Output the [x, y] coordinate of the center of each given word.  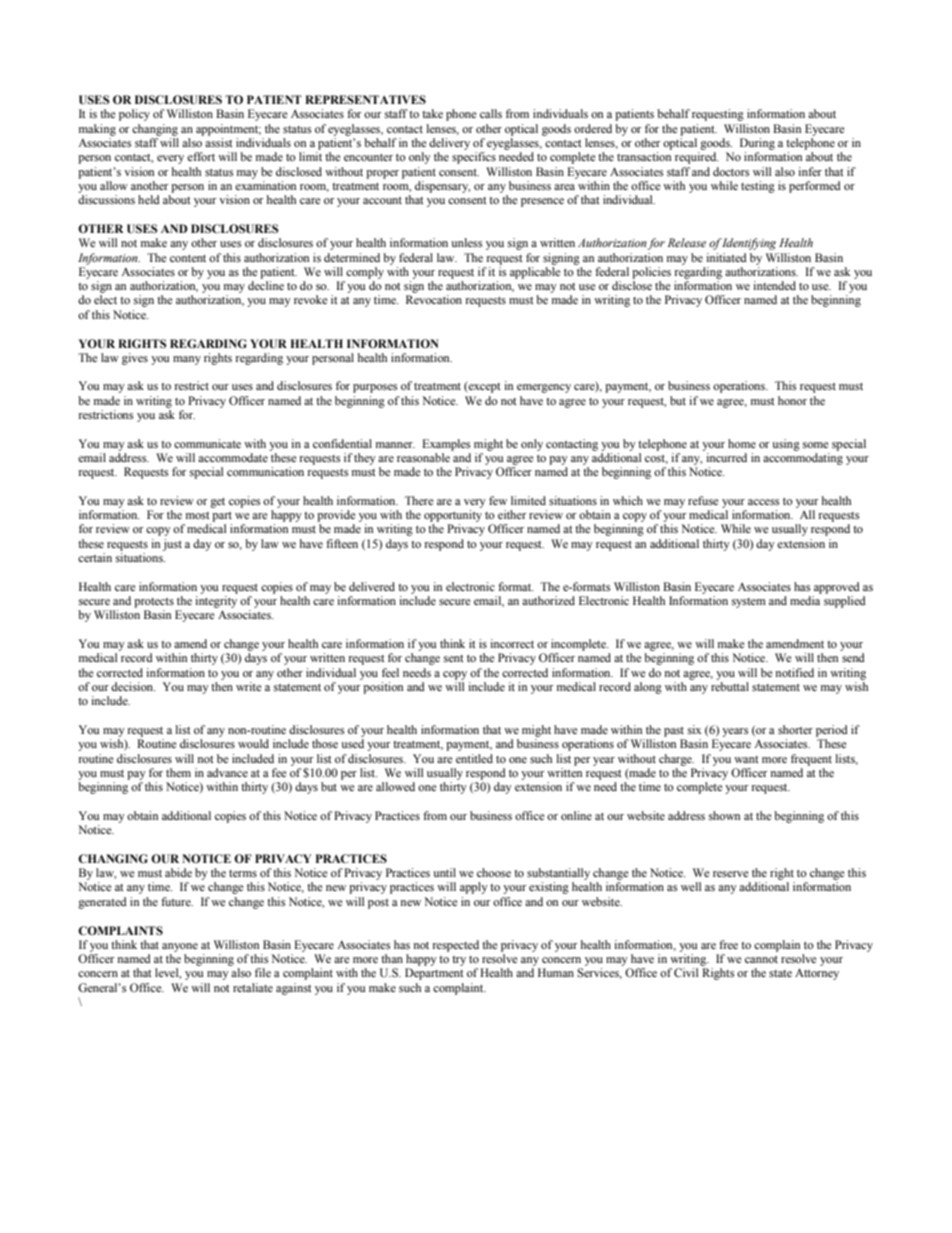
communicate [207, 443]
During [757, 144]
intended [774, 285]
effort [201, 156]
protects [154, 603]
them [178, 772]
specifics [474, 158]
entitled [474, 758]
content [188, 258]
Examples [446, 445]
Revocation [434, 299]
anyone [180, 947]
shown [724, 815]
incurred [726, 457]
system [749, 603]
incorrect [512, 643]
